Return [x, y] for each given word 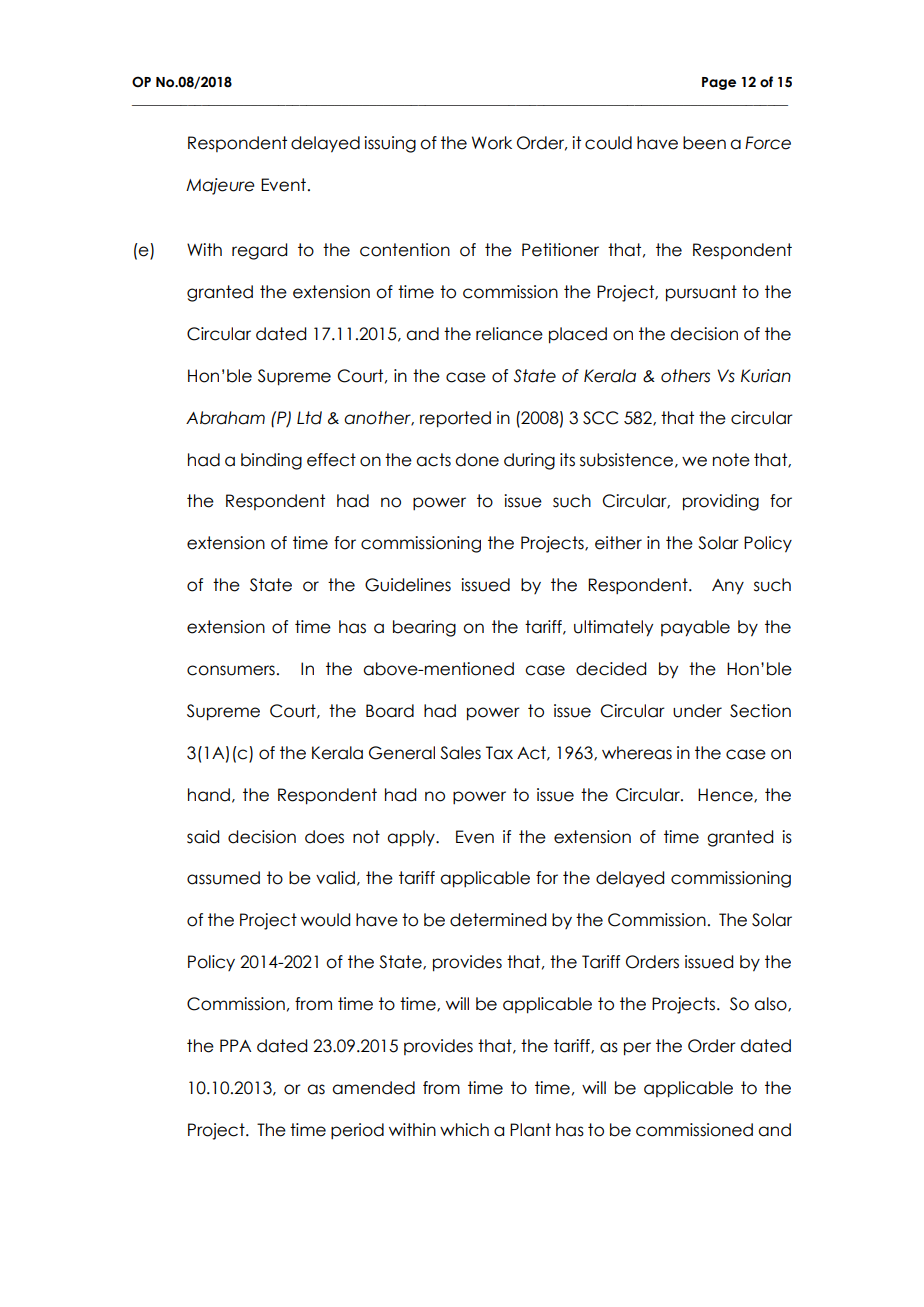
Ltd [309, 418]
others [685, 376]
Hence [726, 795]
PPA [235, 1045]
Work [492, 143]
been [704, 143]
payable [695, 628]
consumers [231, 670]
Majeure [220, 186]
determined [498, 920]
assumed [223, 878]
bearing [424, 628]
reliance [509, 334]
